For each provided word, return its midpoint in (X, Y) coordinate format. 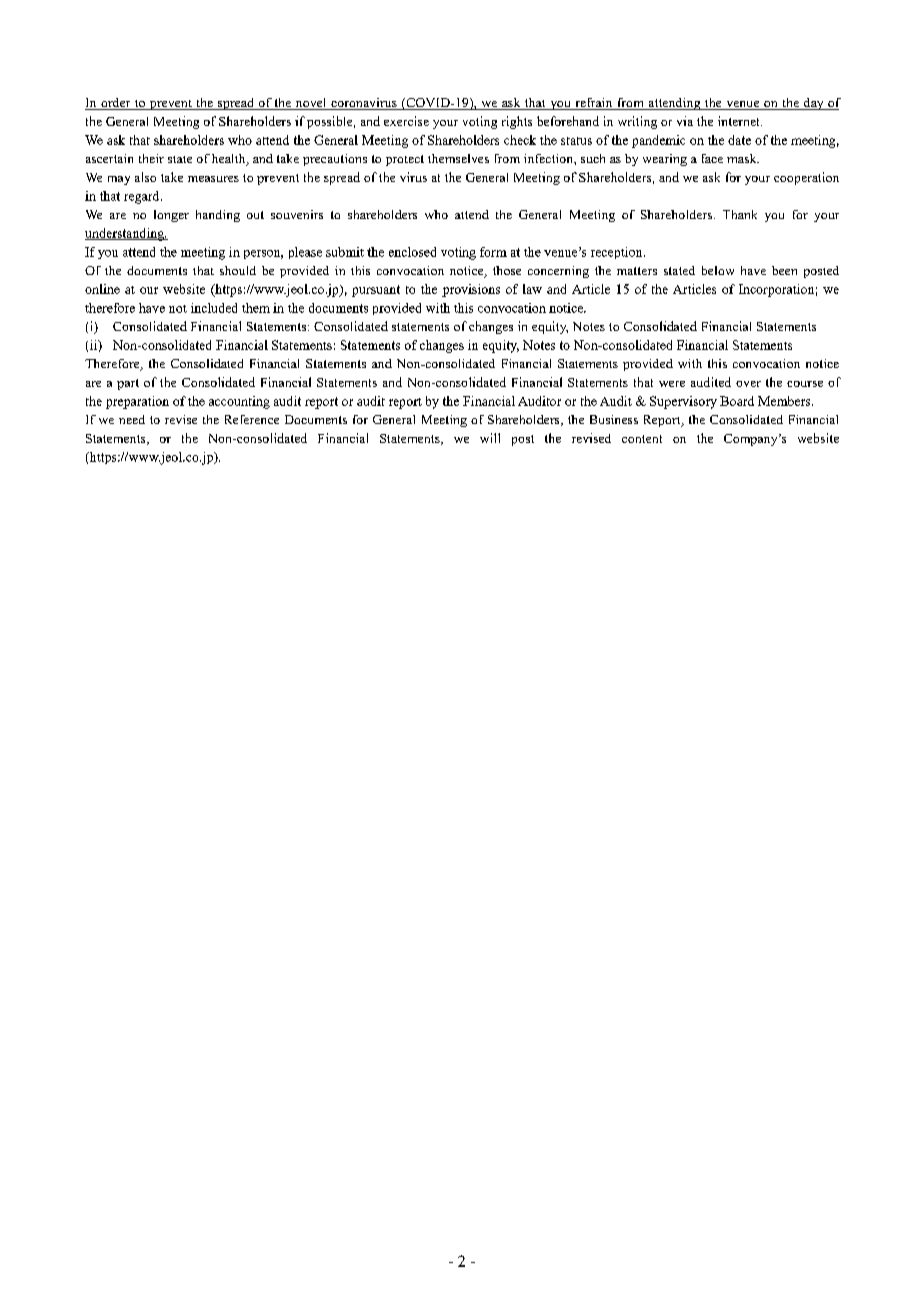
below (718, 270)
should (238, 270)
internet (740, 121)
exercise (406, 121)
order (116, 104)
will (490, 438)
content (642, 439)
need (132, 419)
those (507, 270)
